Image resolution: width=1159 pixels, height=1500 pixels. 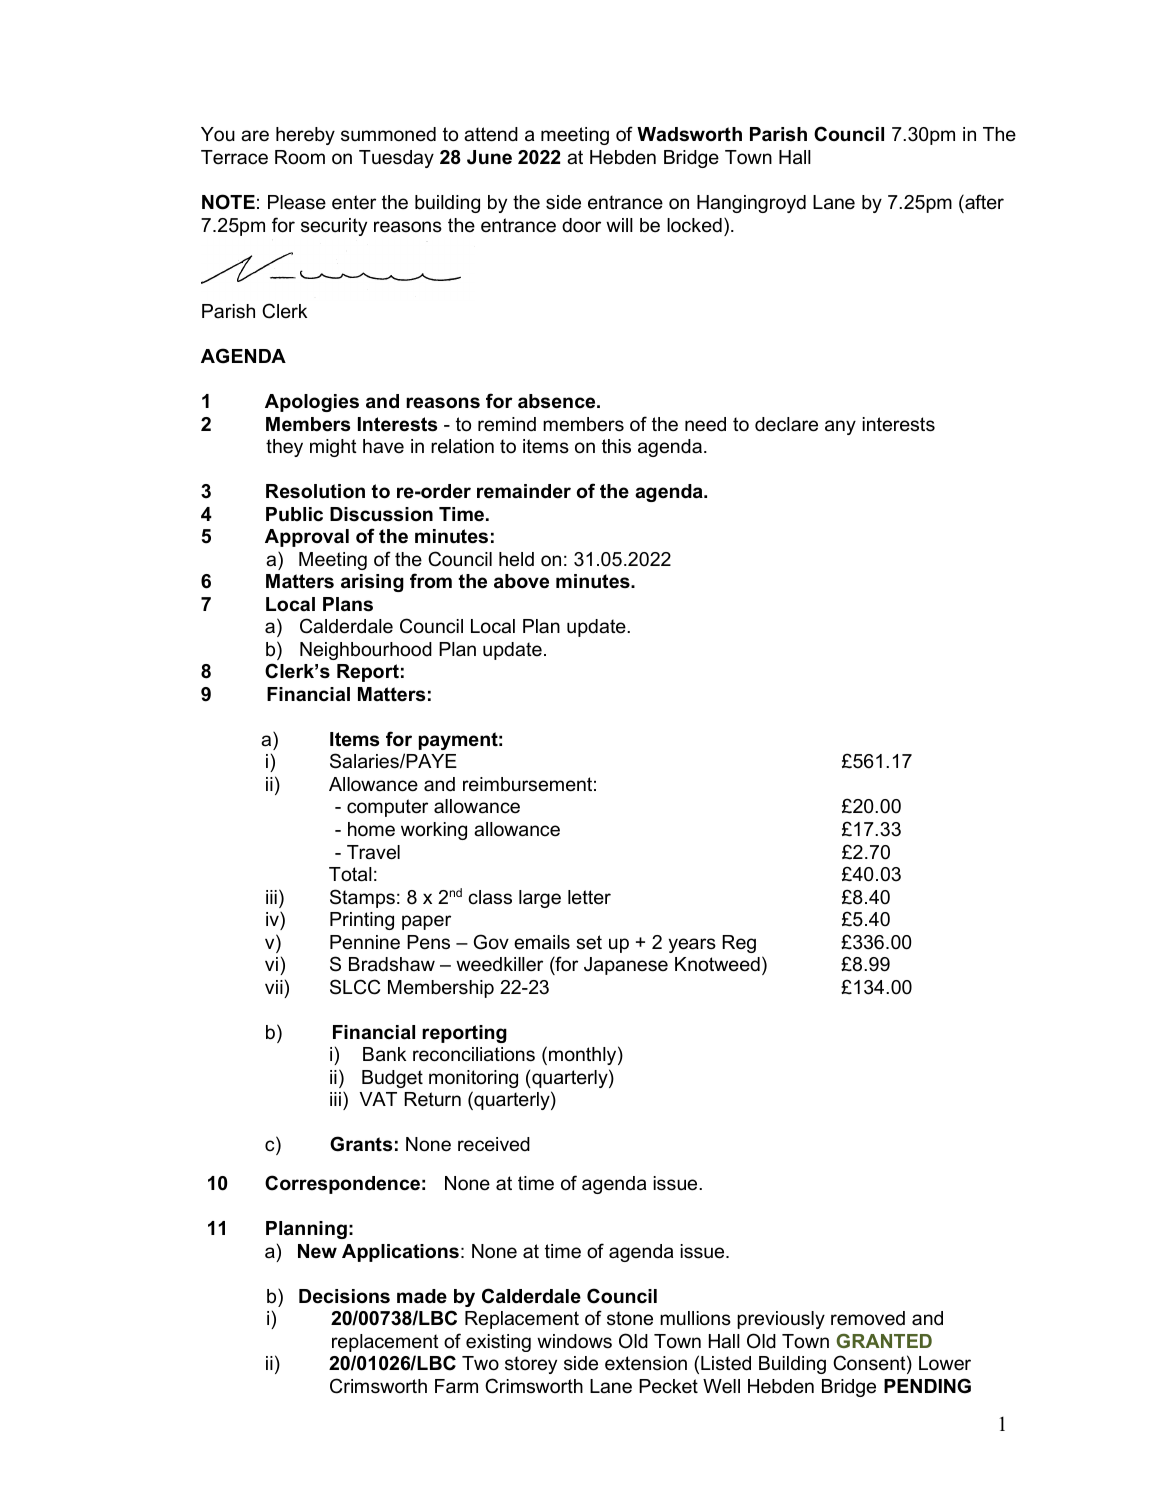 I want to click on above, so click(x=521, y=581).
